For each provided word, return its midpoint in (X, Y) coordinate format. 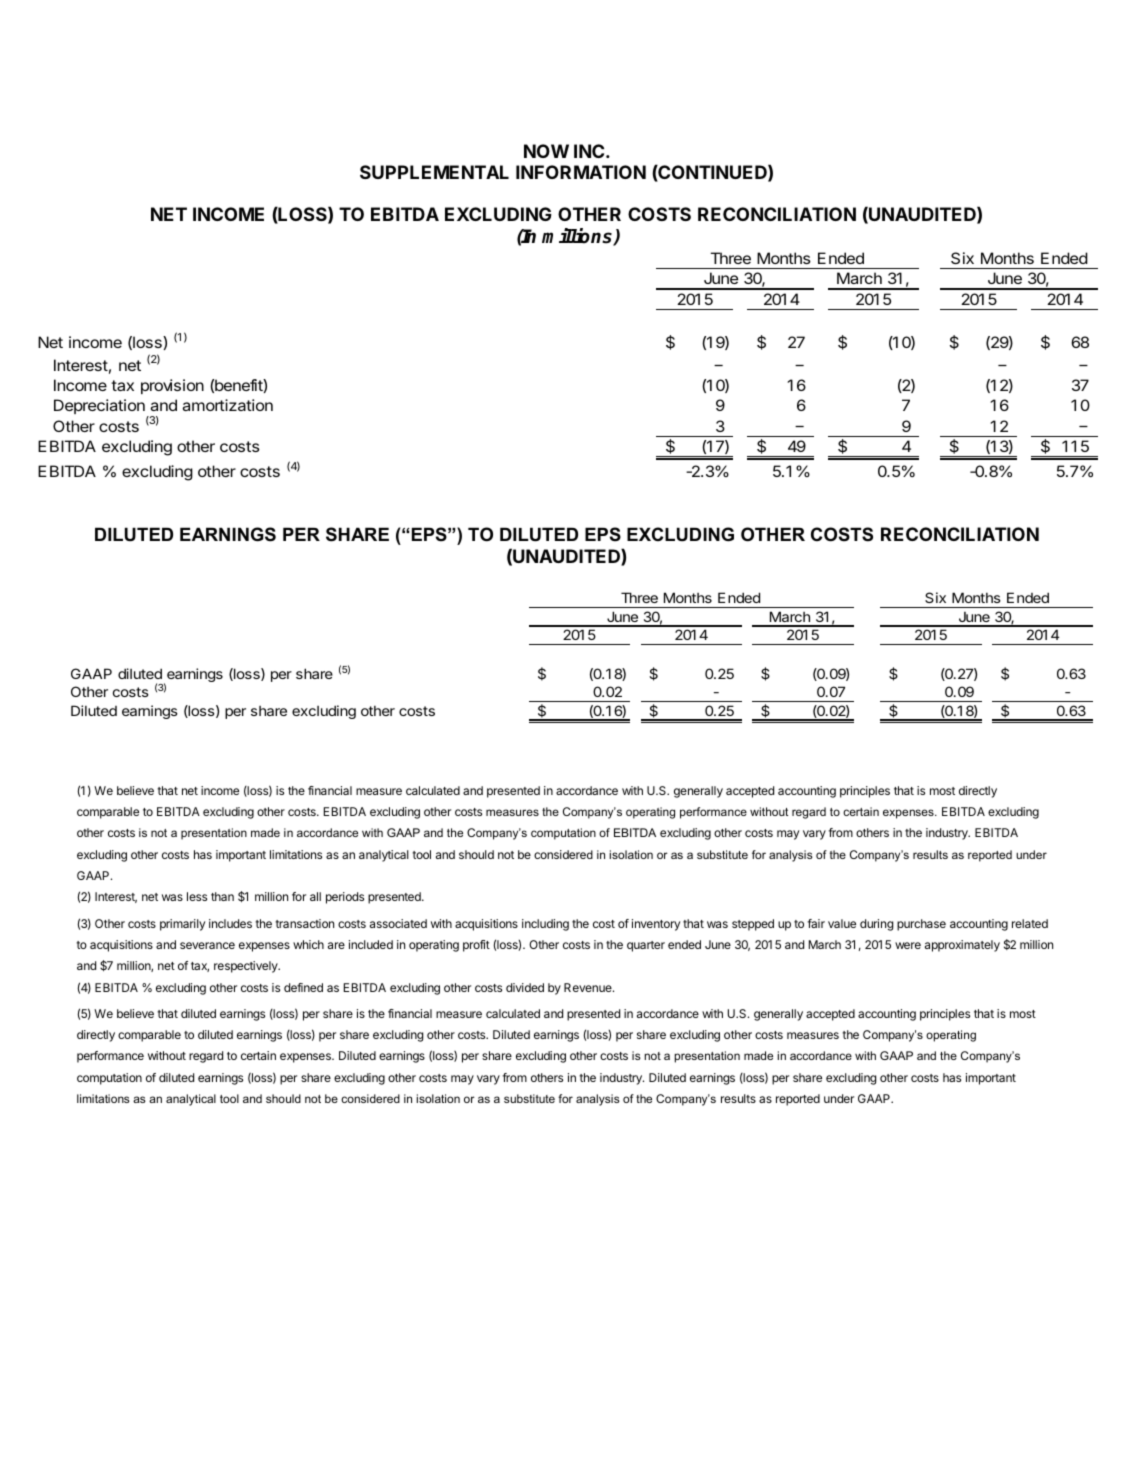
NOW (546, 151)
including (545, 925)
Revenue (589, 987)
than (222, 896)
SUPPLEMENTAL (434, 172)
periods (345, 898)
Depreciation (99, 406)
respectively (247, 967)
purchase (921, 925)
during (876, 925)
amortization (227, 405)
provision (172, 386)
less (197, 896)
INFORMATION (581, 172)
